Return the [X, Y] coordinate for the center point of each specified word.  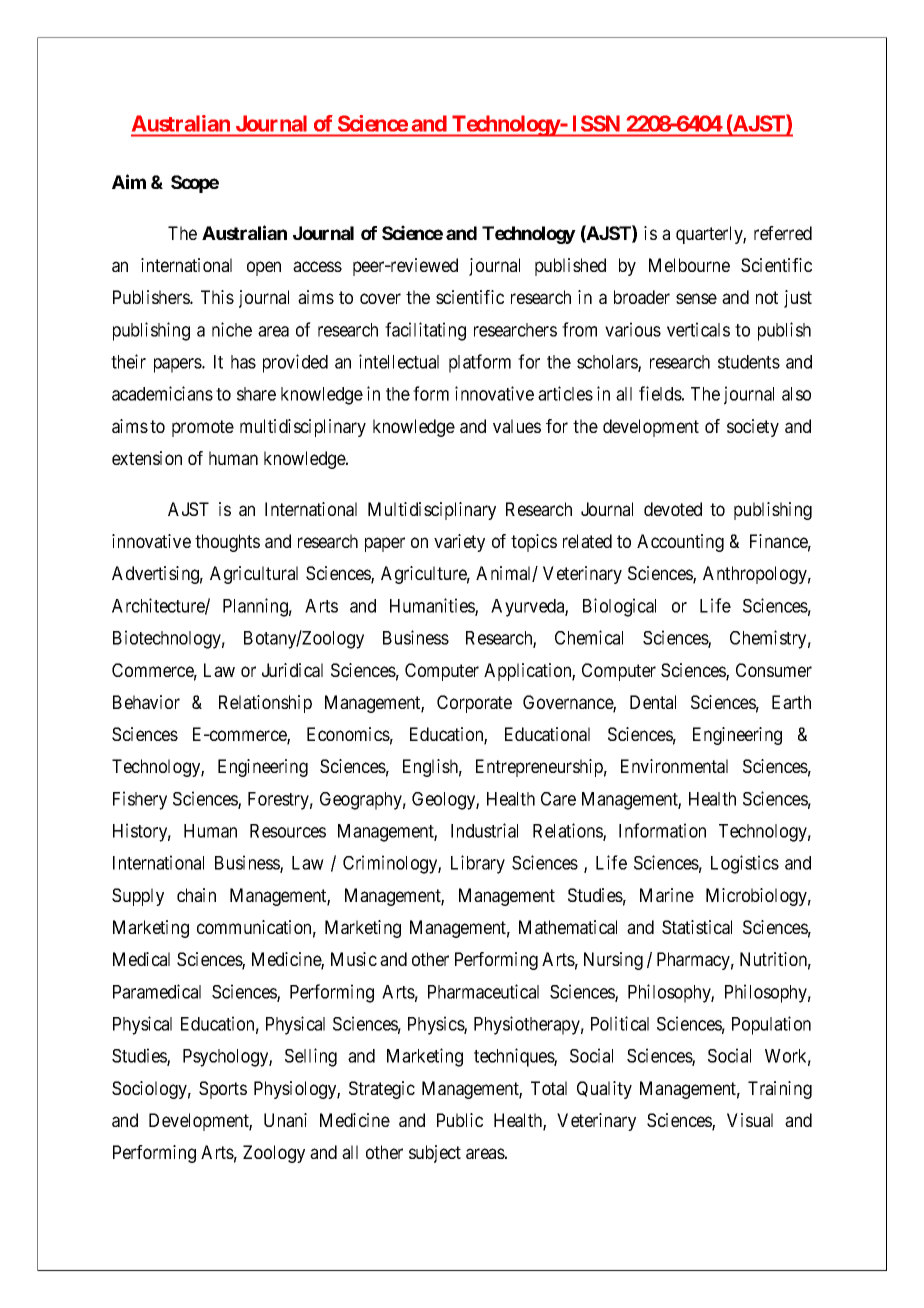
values [517, 426]
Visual [750, 1120]
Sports [223, 1090]
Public [460, 1120]
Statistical [697, 927]
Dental [653, 702]
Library [478, 864]
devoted [673, 509]
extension [147, 458]
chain [196, 895]
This [217, 297]
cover [380, 298]
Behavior [146, 702]
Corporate [474, 704]
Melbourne [689, 265]
